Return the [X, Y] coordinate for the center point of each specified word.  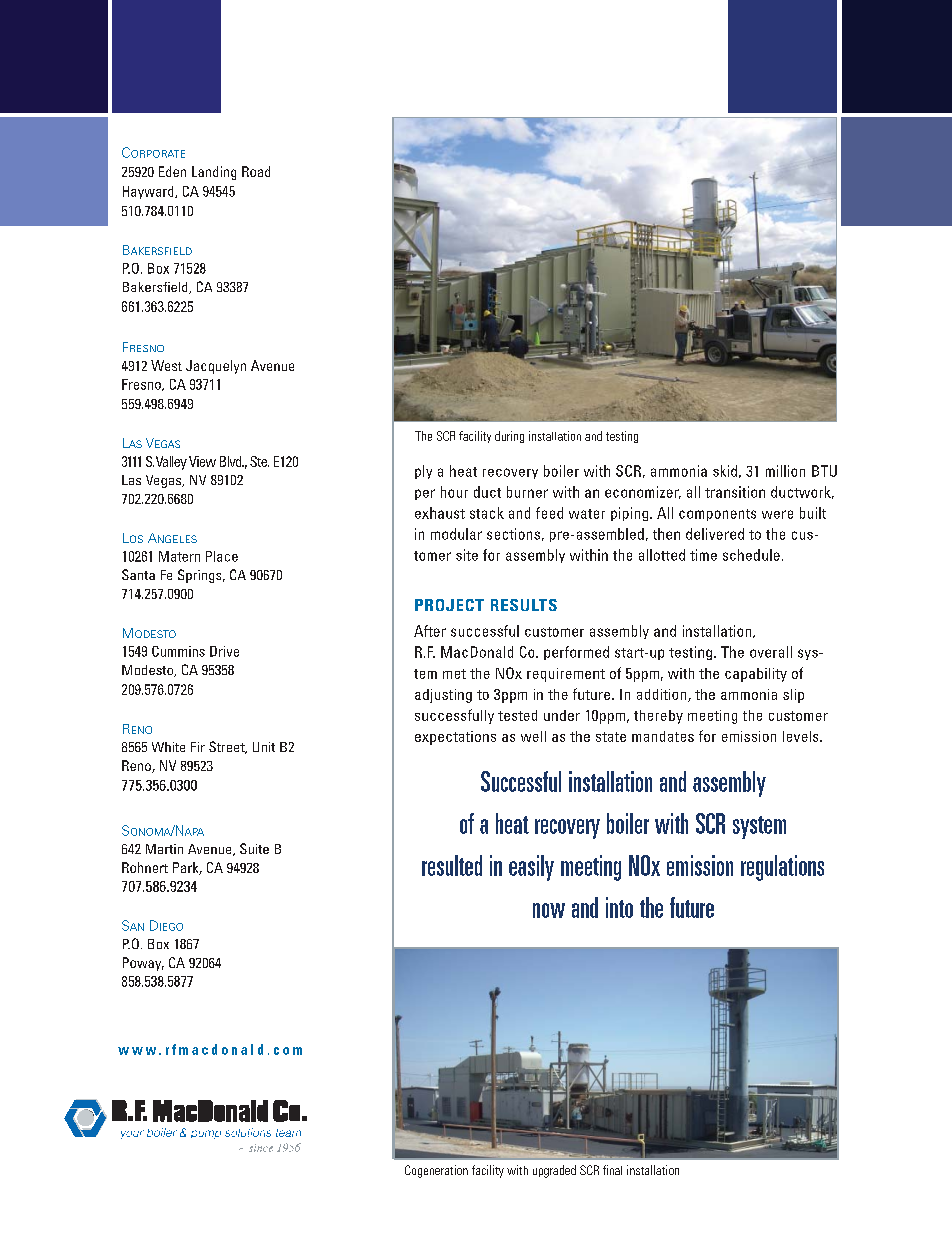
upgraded [554, 1171]
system [759, 827]
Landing [214, 173]
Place [222, 556]
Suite [254, 848]
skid [725, 471]
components [717, 515]
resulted [452, 865]
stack [487, 513]
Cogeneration [436, 1171]
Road [256, 171]
